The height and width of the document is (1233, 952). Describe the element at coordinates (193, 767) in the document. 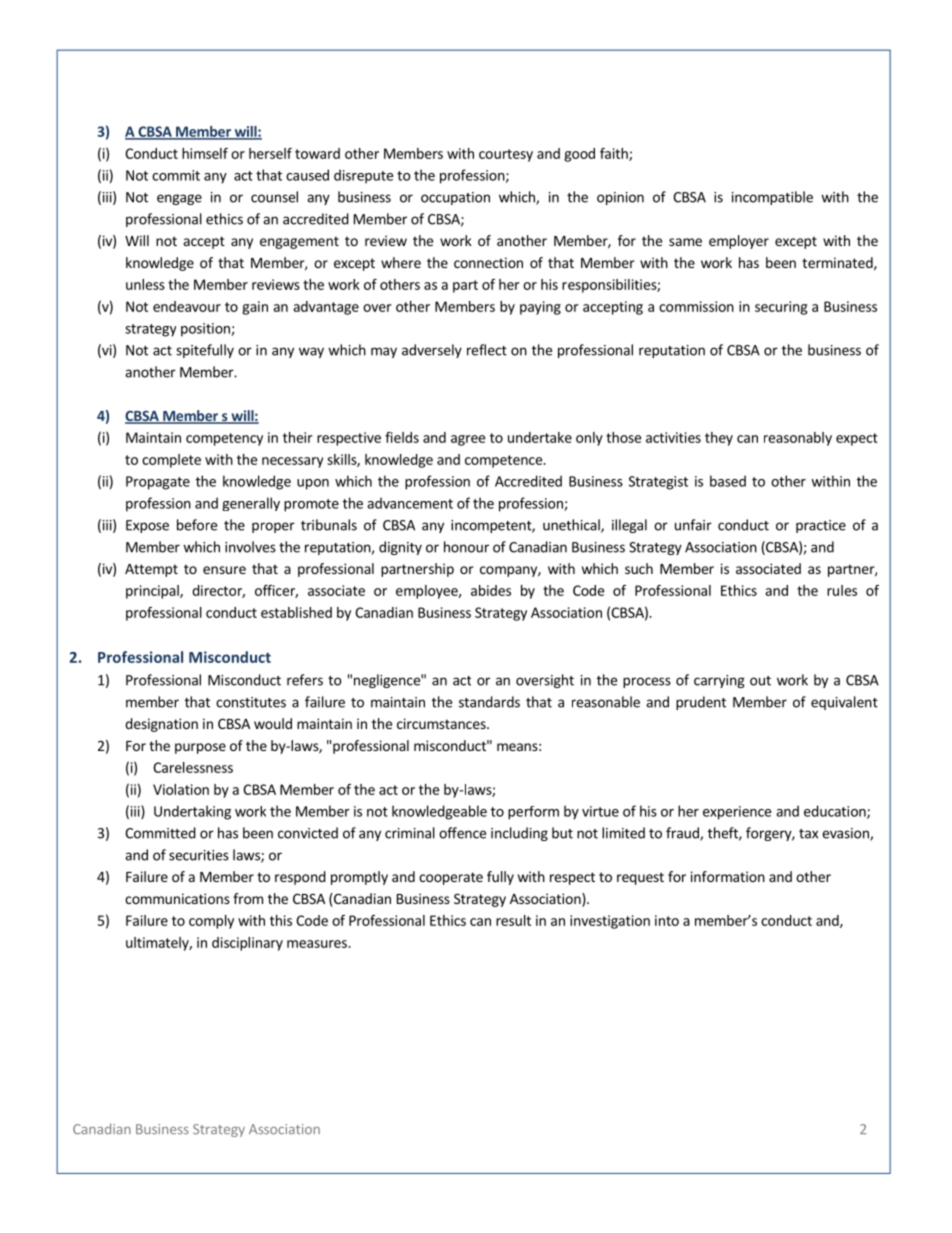

I see `Carelessness` at that location.
